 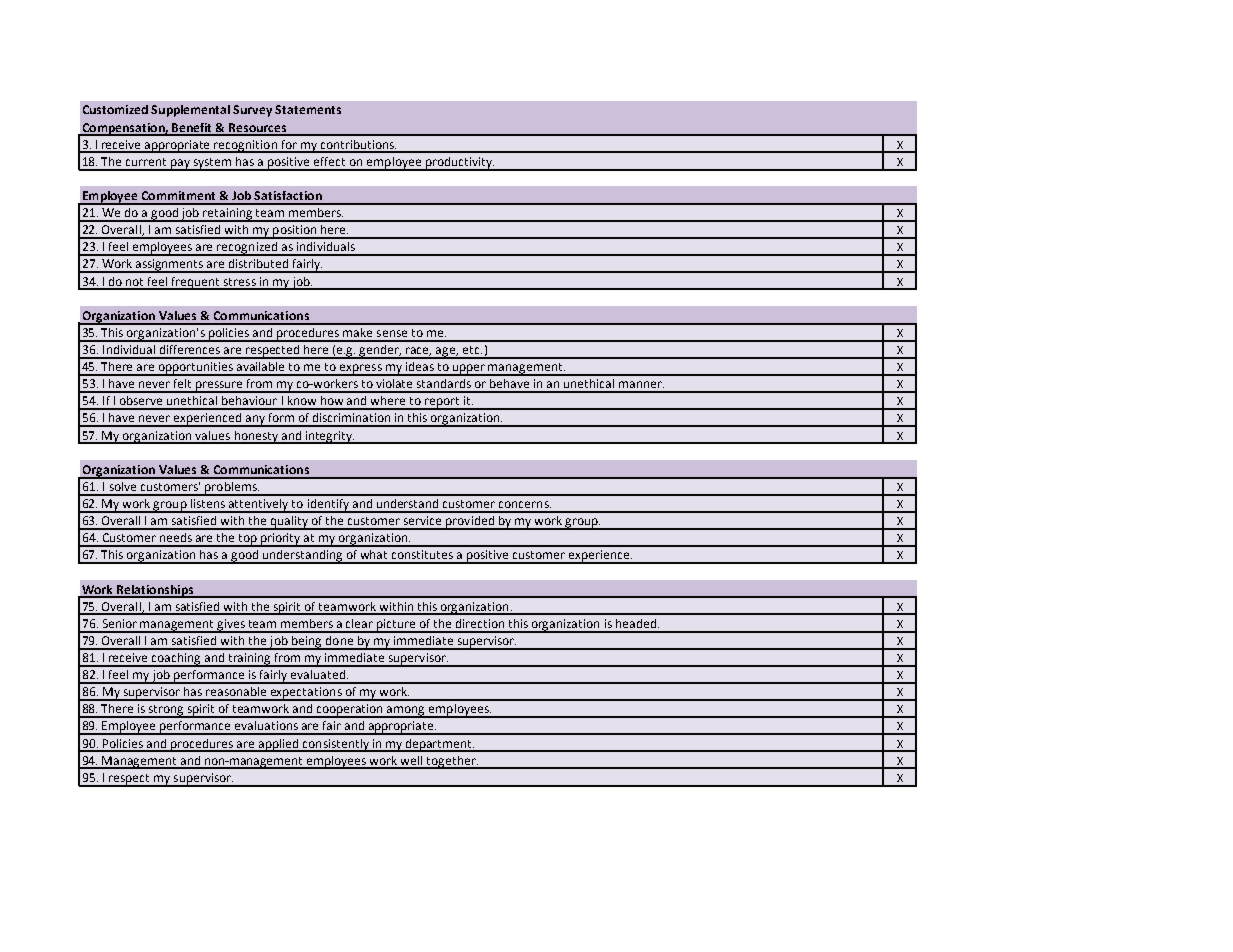 I want to click on position, so click(x=295, y=232).
